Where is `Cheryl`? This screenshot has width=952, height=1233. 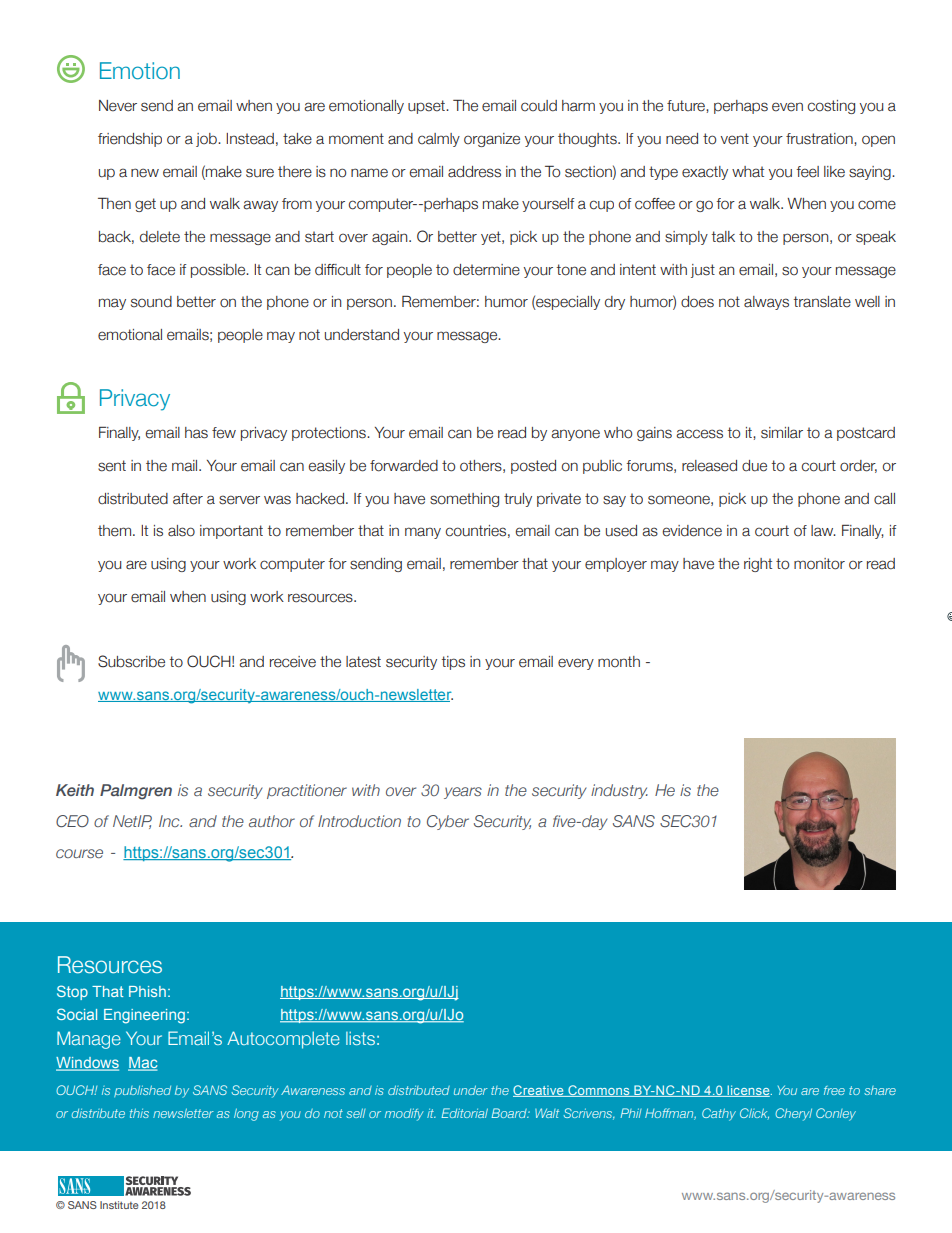 Cheryl is located at coordinates (793, 1114).
